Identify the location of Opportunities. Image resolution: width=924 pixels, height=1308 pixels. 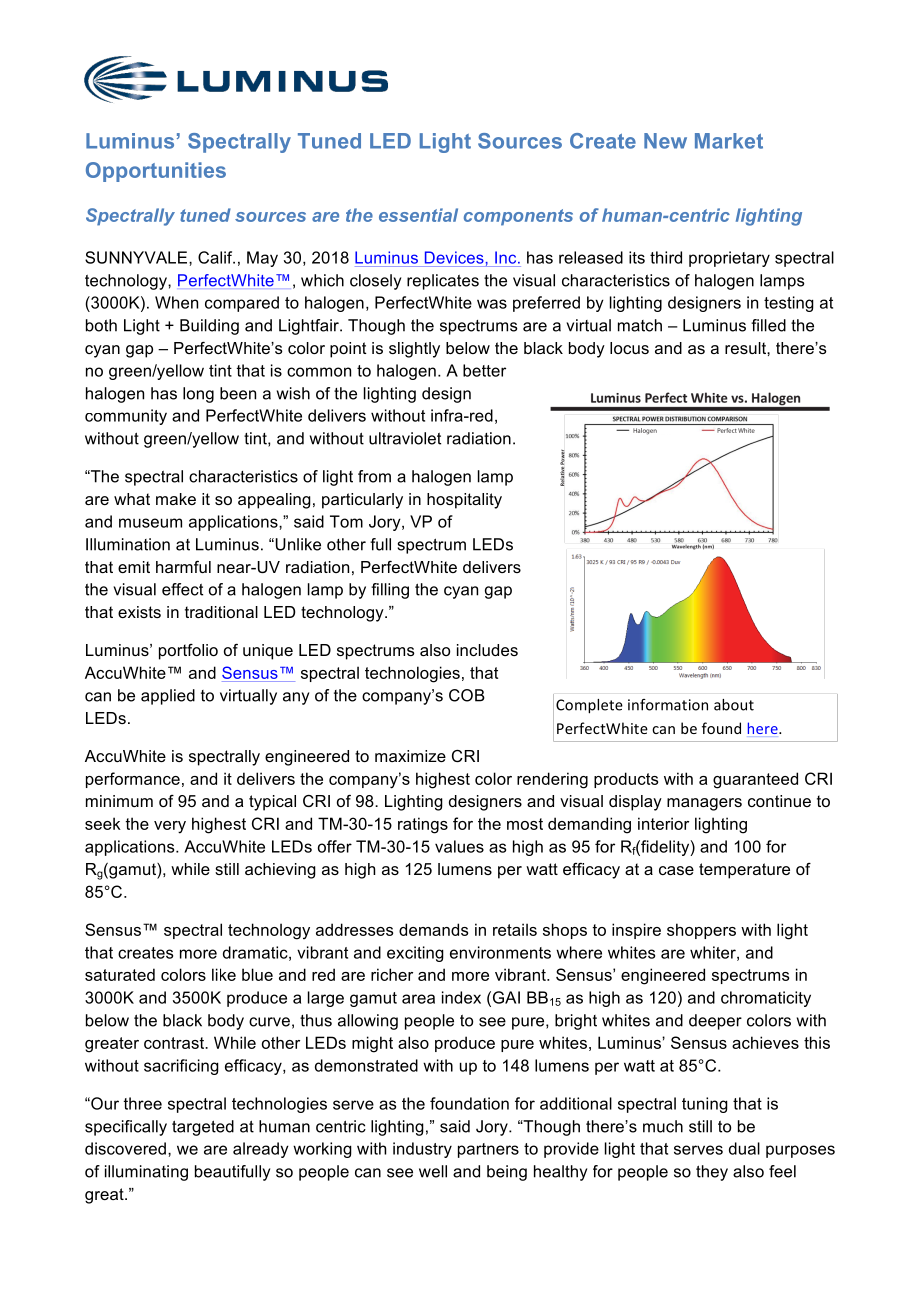
(156, 172).
